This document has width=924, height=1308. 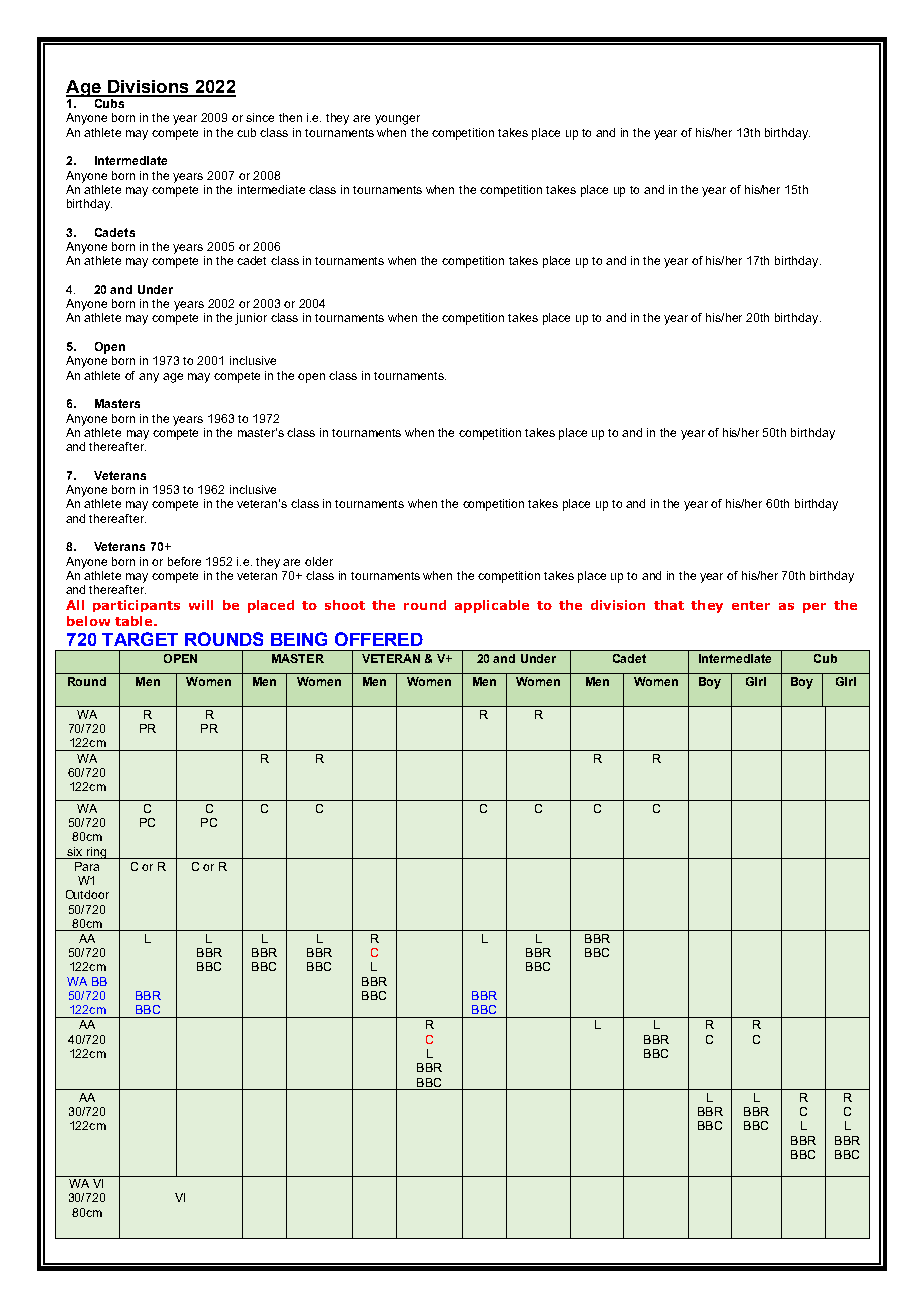 What do you see at coordinates (751, 605) in the document?
I see `enter` at bounding box center [751, 605].
